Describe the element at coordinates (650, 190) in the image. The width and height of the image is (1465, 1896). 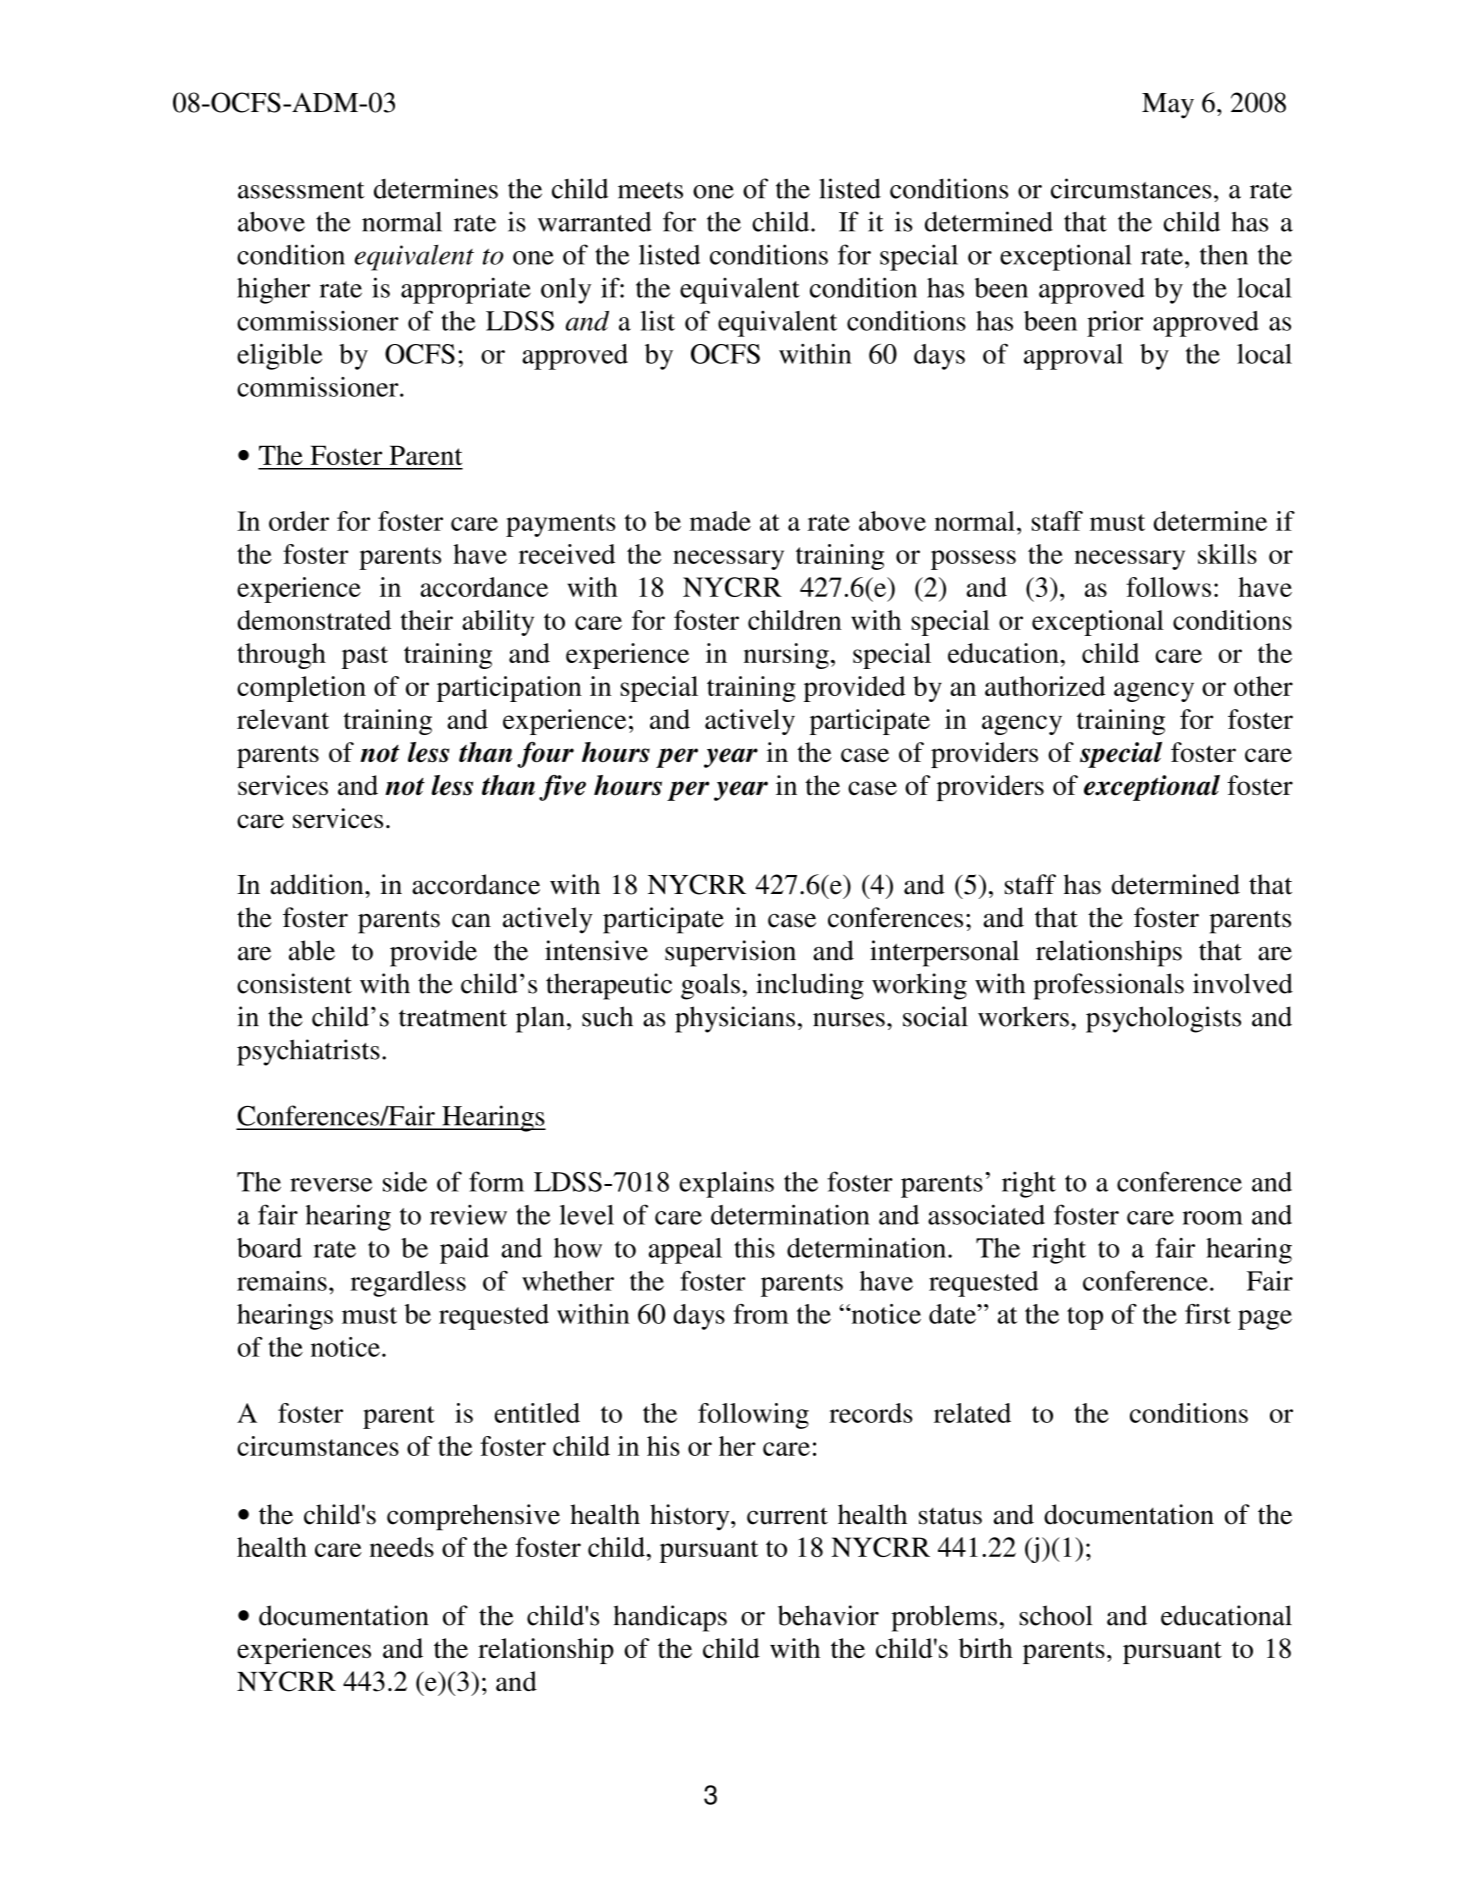
I see `meets` at that location.
